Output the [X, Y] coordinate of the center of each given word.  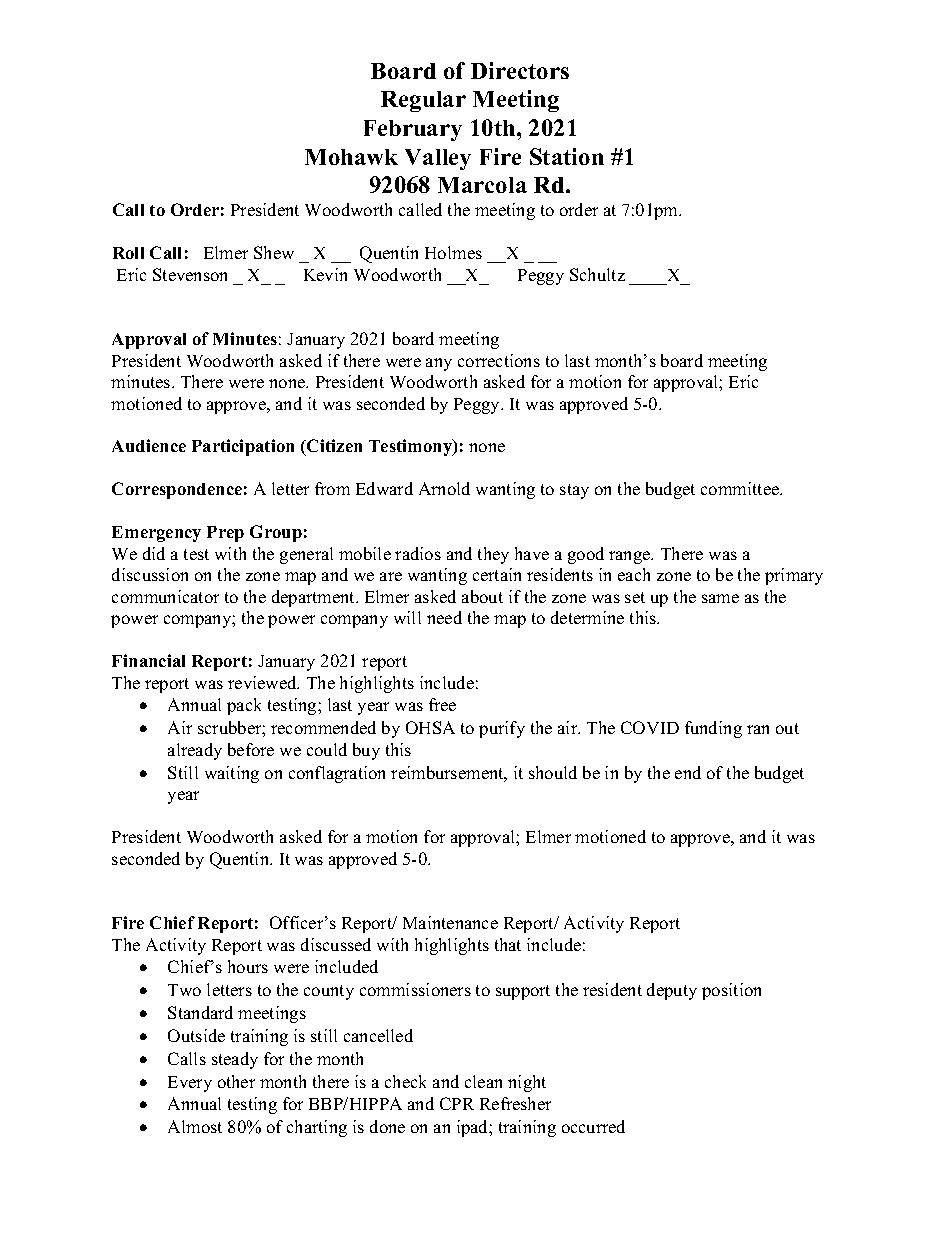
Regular [423, 101]
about [482, 596]
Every [190, 1084]
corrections [499, 360]
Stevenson [190, 274]
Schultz [597, 274]
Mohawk [351, 157]
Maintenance [450, 922]
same [720, 598]
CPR [457, 1103]
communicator [165, 596]
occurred [593, 1126]
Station [567, 156]
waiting [232, 774]
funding [713, 729]
